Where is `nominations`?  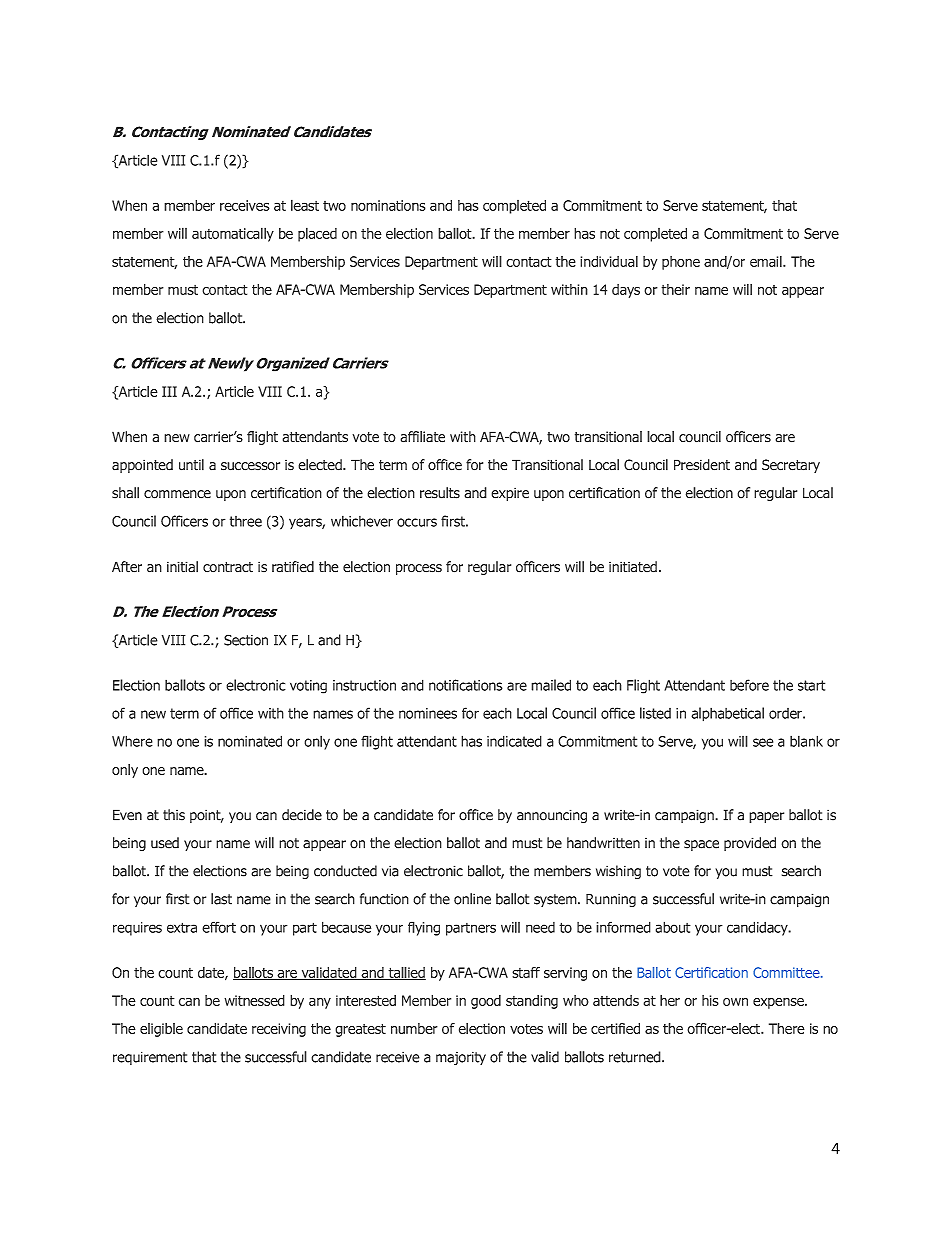 nominations is located at coordinates (388, 205).
